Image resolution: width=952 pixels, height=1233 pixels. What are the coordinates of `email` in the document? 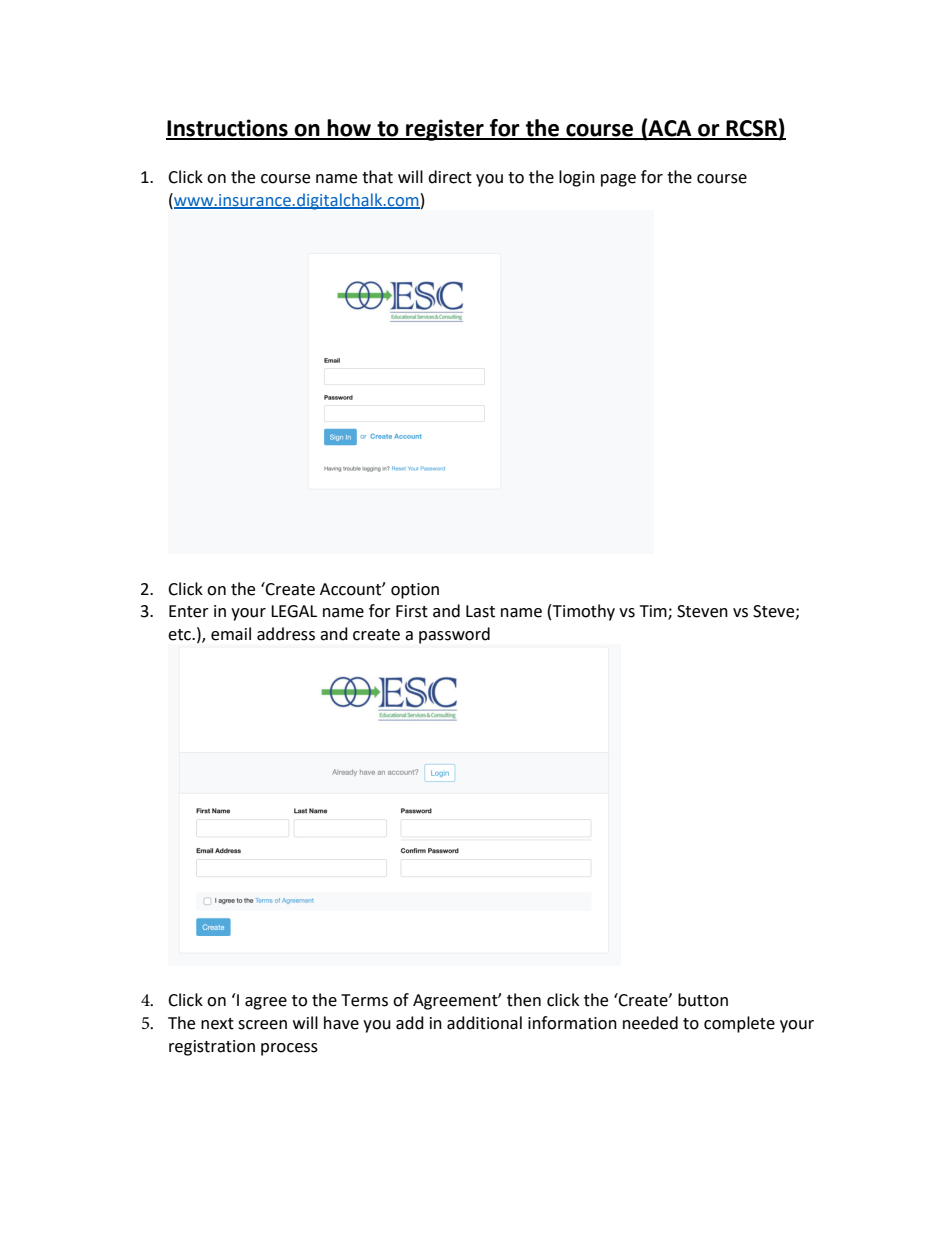 It's located at (231, 634).
